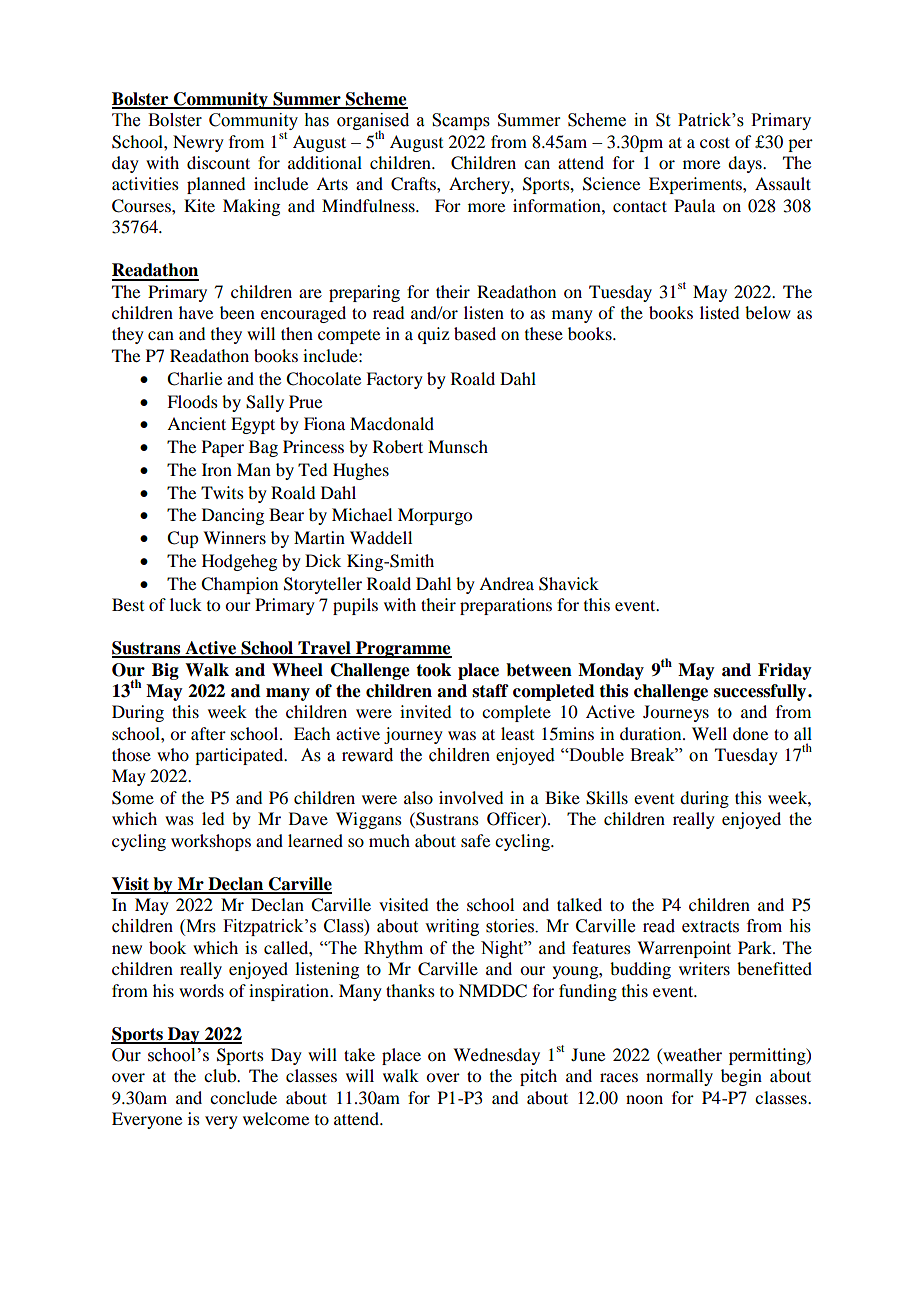  I want to click on luck, so click(186, 604).
